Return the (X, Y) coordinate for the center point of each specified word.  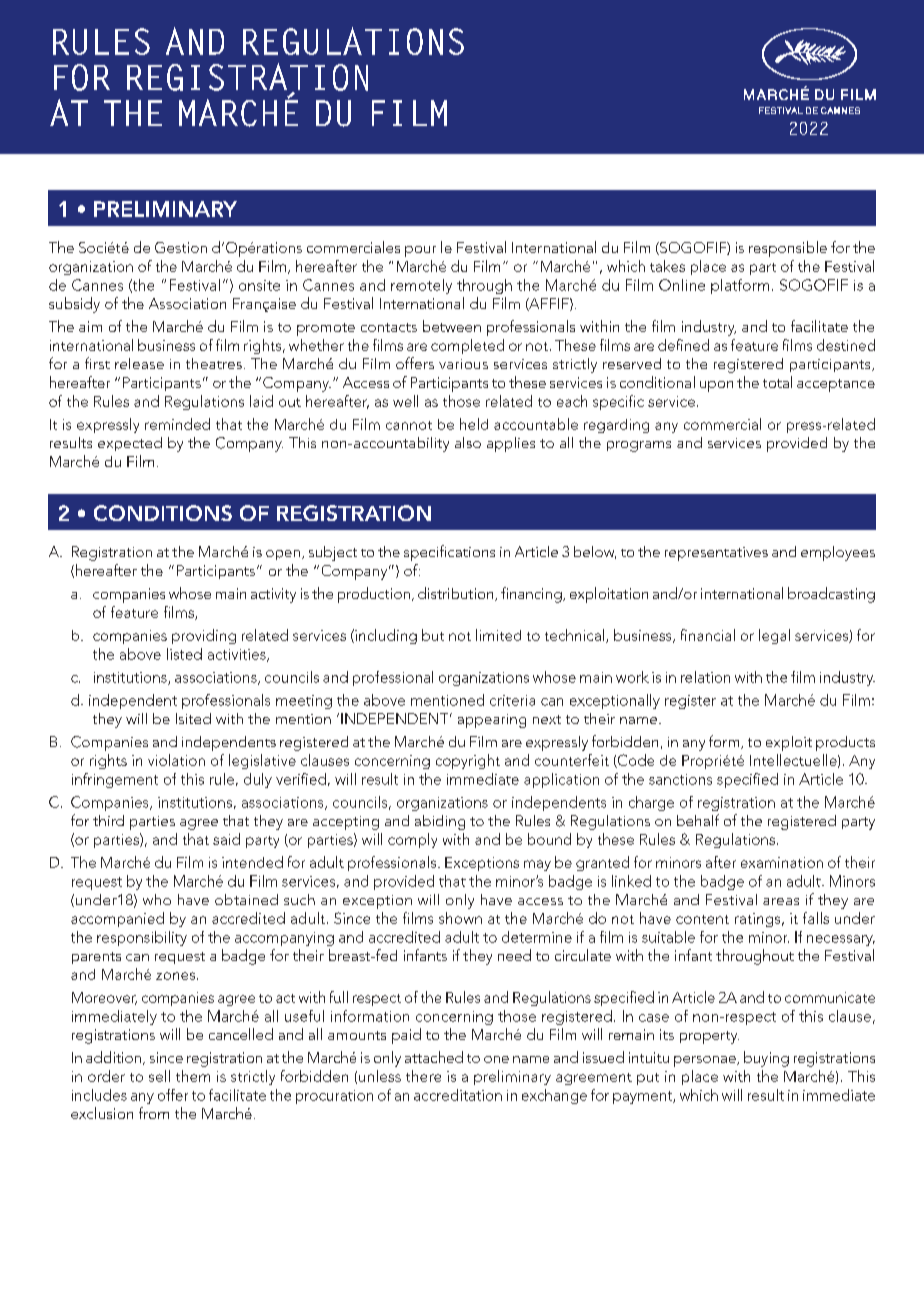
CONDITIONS (163, 513)
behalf (698, 820)
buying (766, 1059)
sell (159, 1076)
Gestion (181, 247)
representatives (716, 554)
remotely (421, 286)
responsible (788, 249)
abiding (440, 822)
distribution (457, 594)
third (108, 820)
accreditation (458, 1095)
